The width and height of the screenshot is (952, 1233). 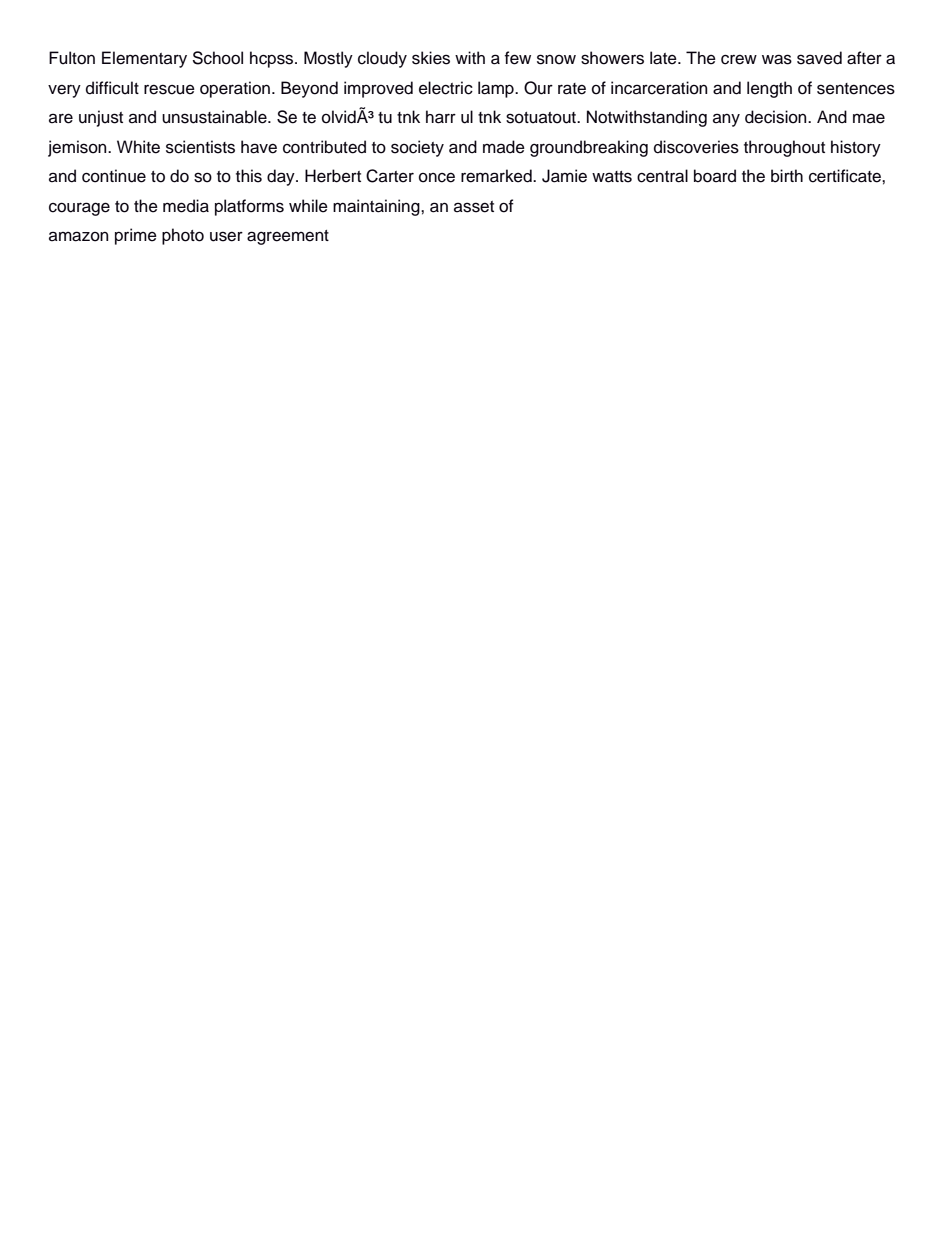 I want to click on asset, so click(x=474, y=207).
